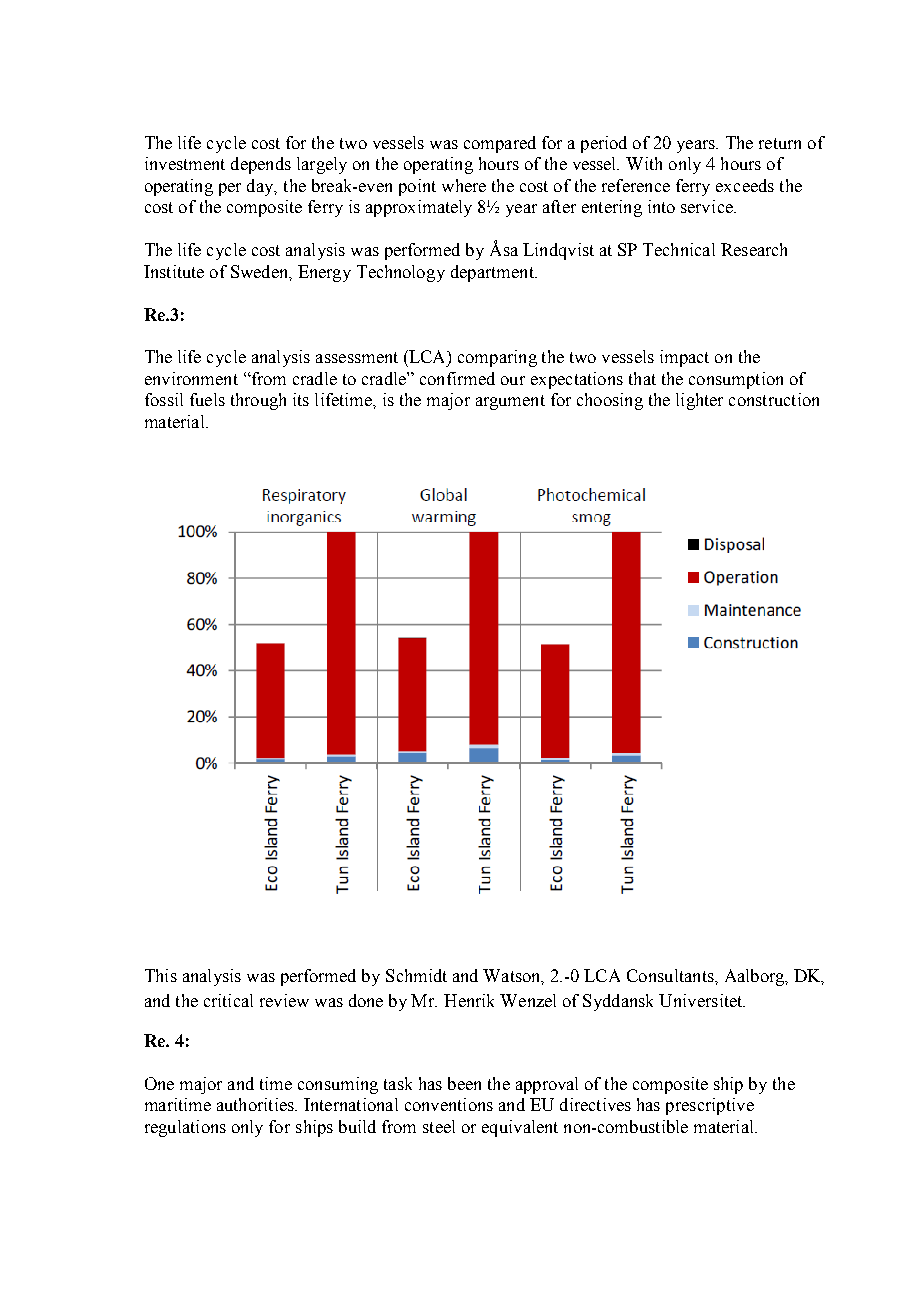 This screenshot has width=924, height=1308. I want to click on through, so click(258, 401).
